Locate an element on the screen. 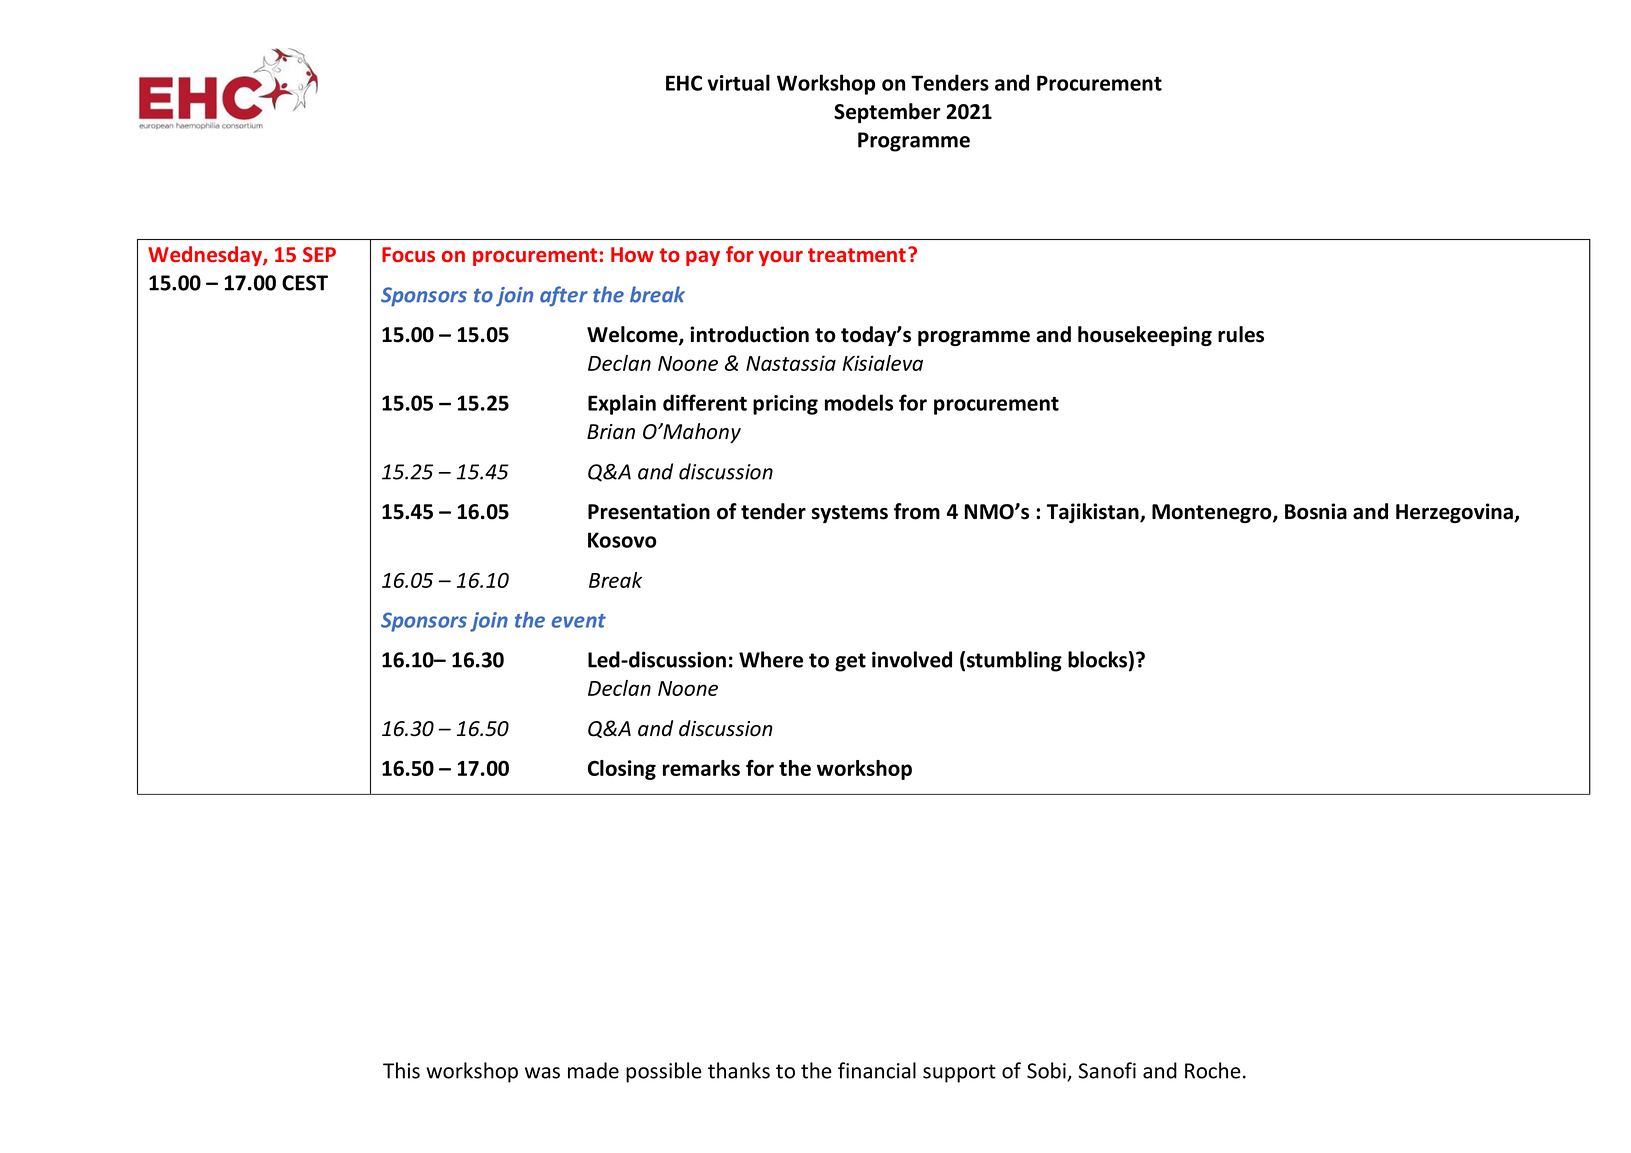 The height and width of the screenshot is (1153, 1631). event is located at coordinates (579, 621).
